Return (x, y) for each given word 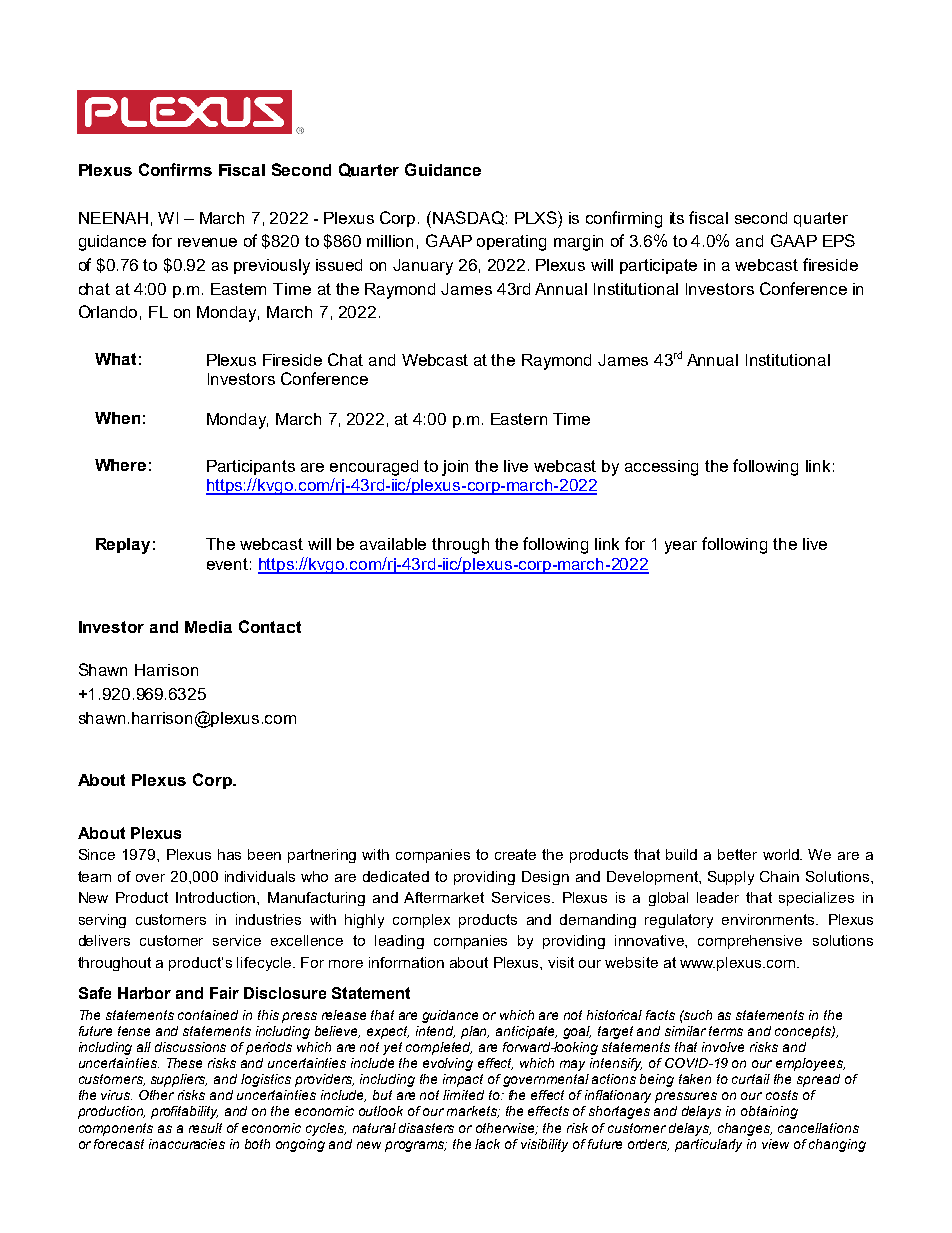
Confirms (175, 169)
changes (745, 1129)
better (737, 854)
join (455, 468)
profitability (184, 1112)
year (681, 547)
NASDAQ (468, 218)
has (229, 854)
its (677, 218)
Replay (123, 546)
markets (473, 1112)
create (515, 854)
